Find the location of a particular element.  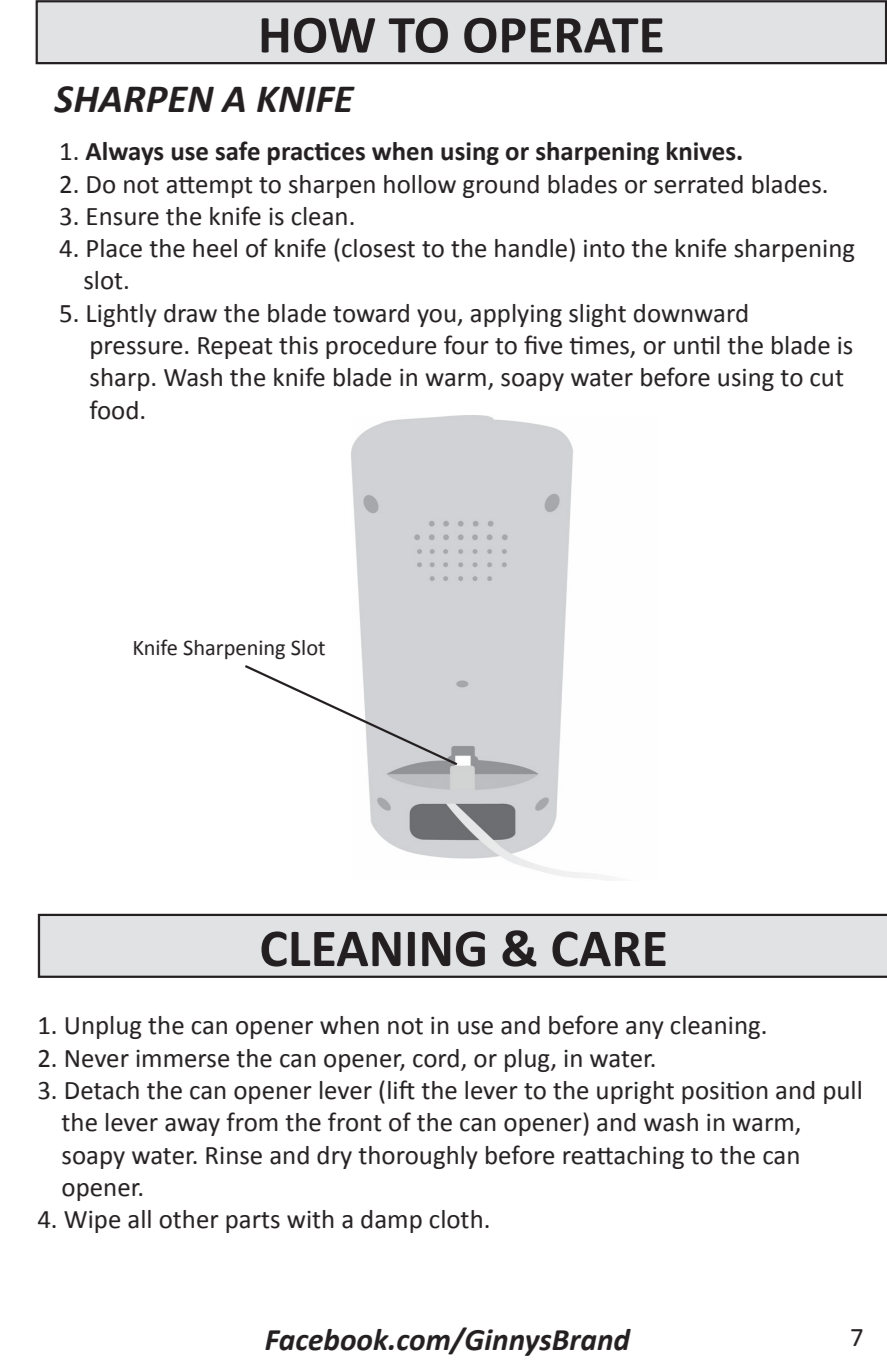

immerse is located at coordinates (182, 1059).
